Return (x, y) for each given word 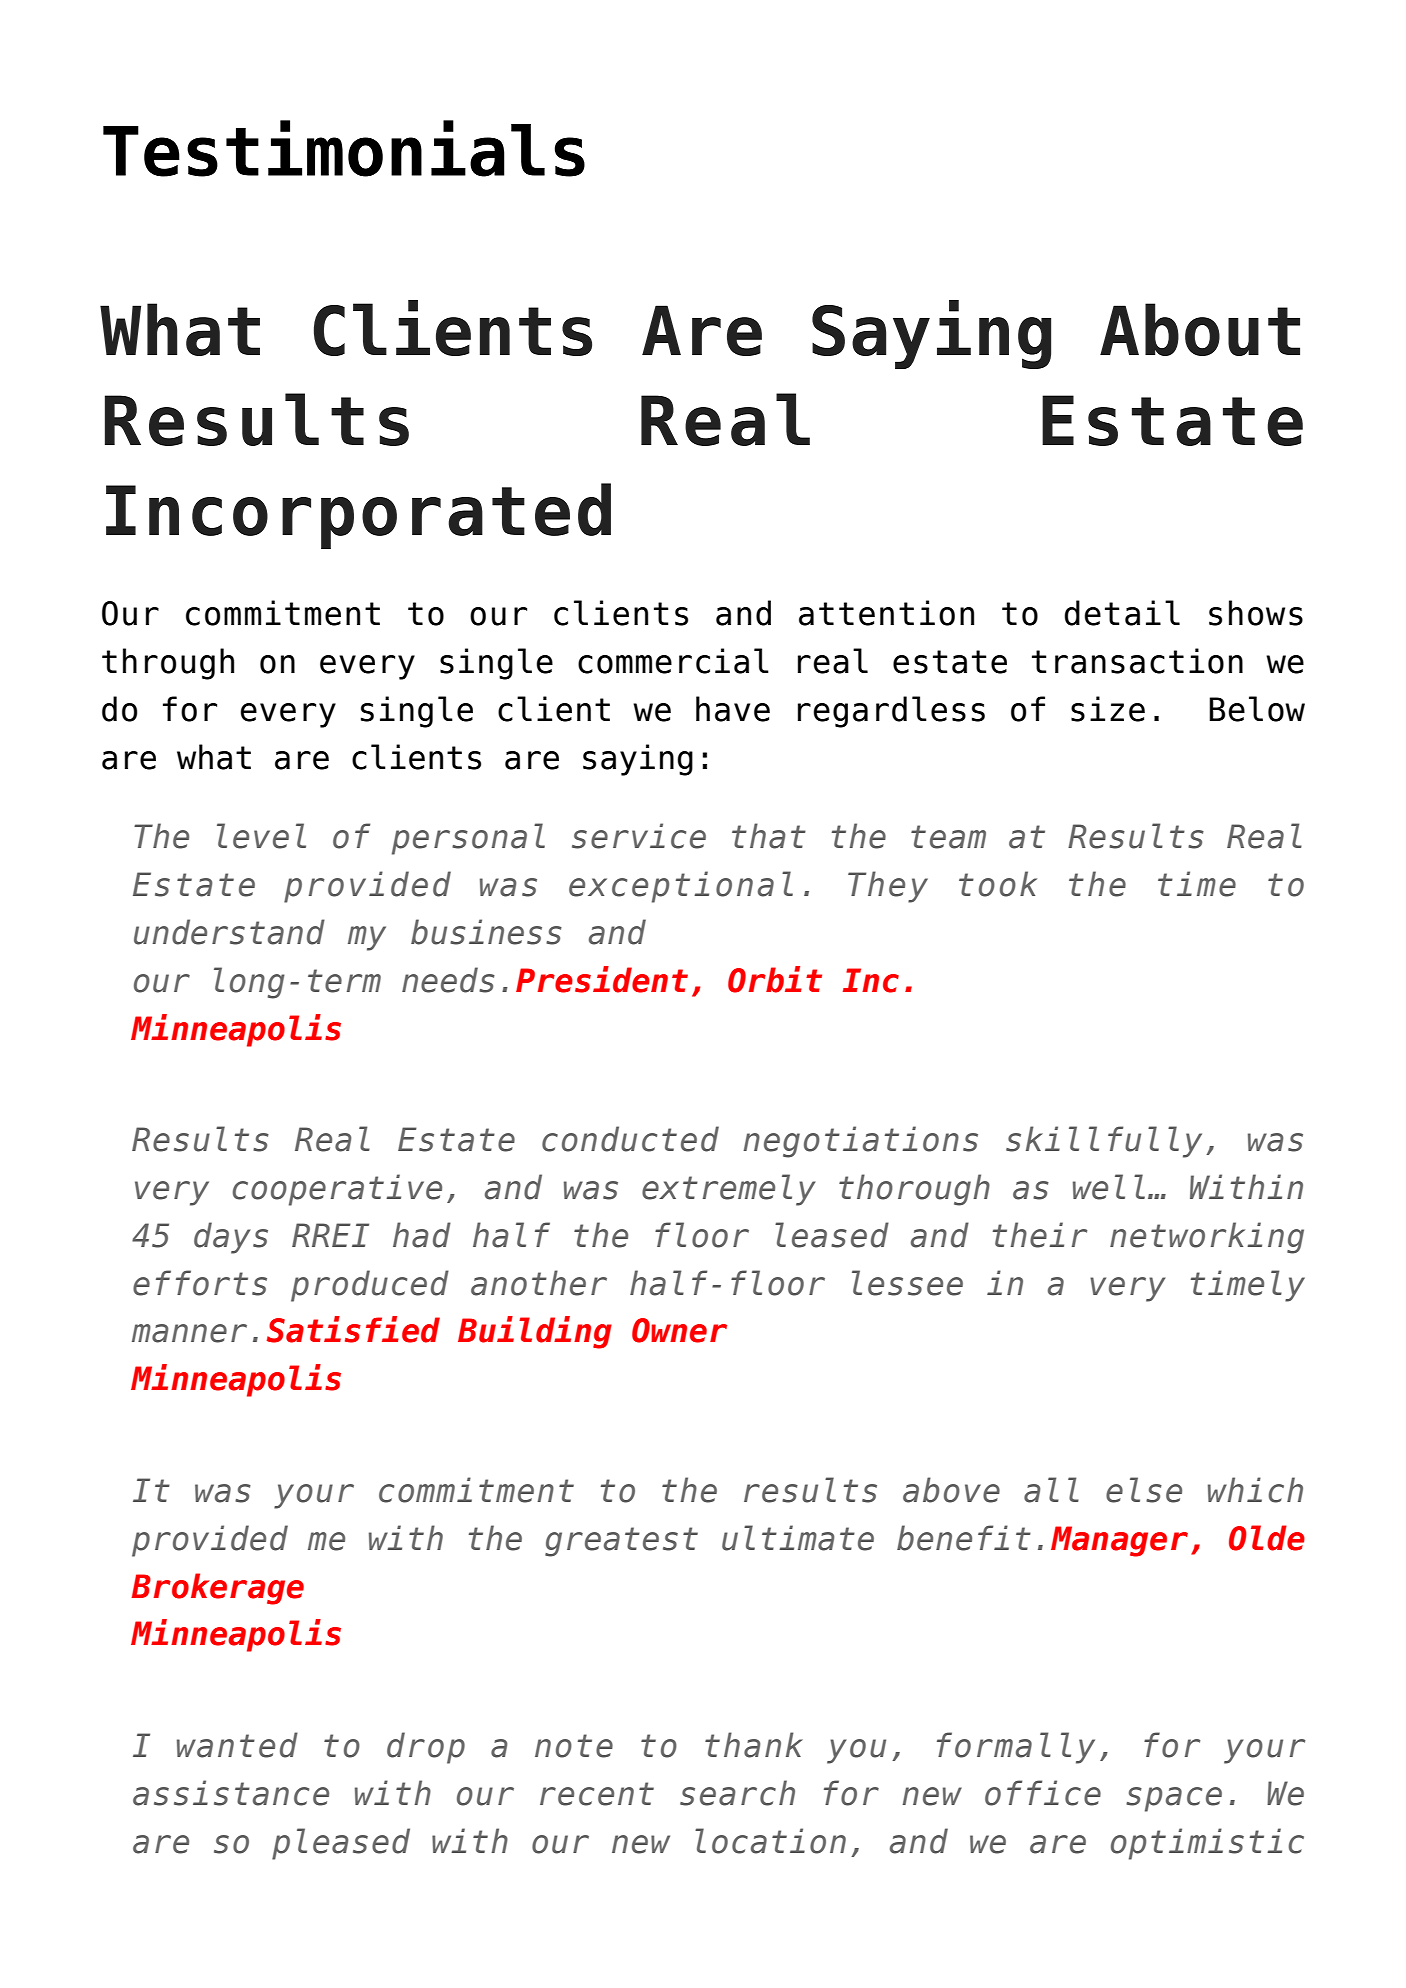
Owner (679, 1330)
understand (229, 932)
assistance (231, 1793)
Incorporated (358, 516)
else (1144, 1490)
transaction (1137, 661)
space (1174, 1799)
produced (370, 1286)
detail (1122, 613)
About (1200, 329)
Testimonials (344, 148)
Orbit (775, 979)
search (737, 1793)
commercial (673, 661)
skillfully (1104, 1142)
